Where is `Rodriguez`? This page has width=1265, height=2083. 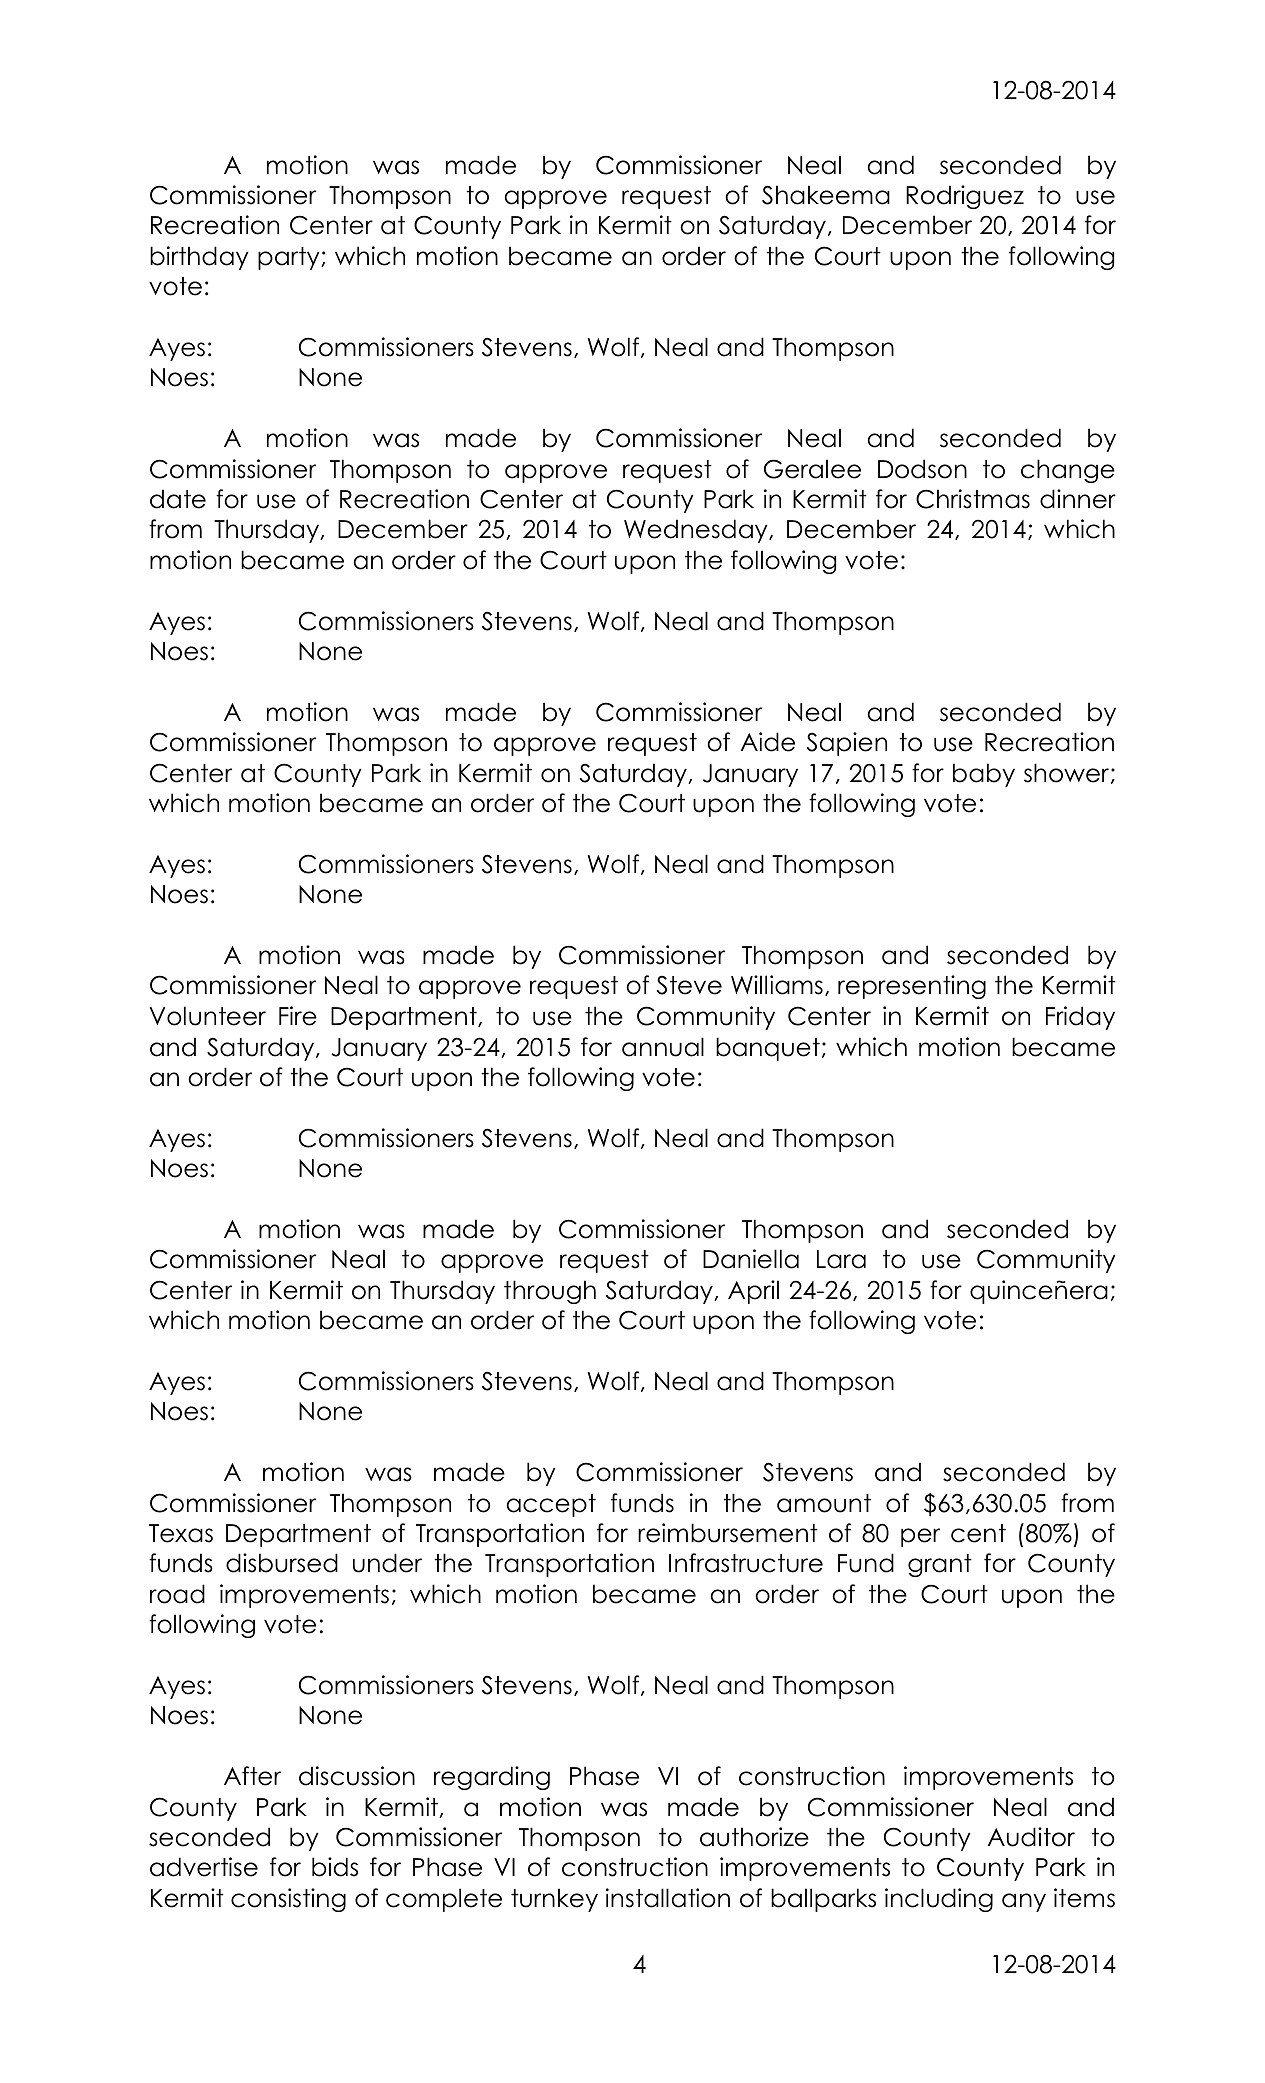
Rodriguez is located at coordinates (965, 197).
